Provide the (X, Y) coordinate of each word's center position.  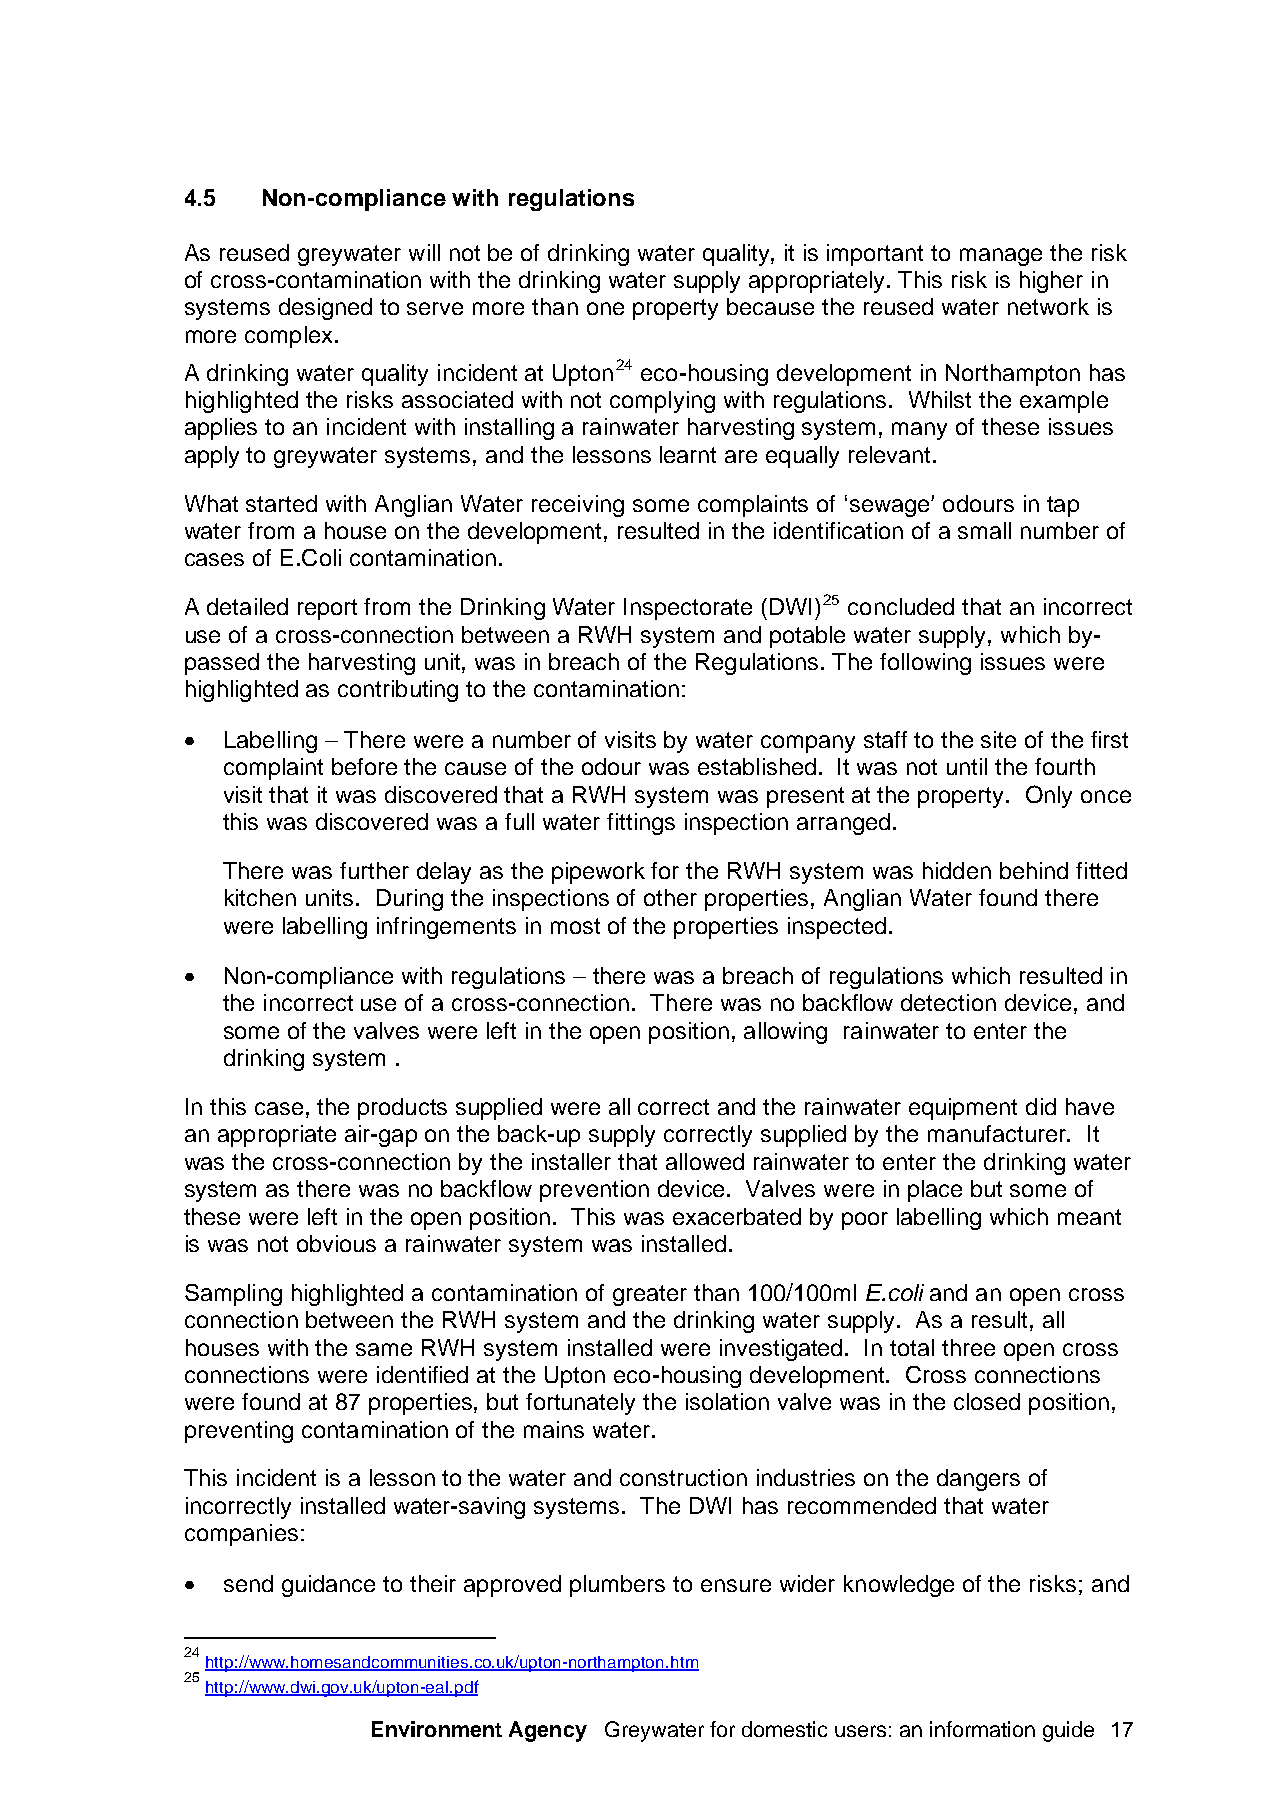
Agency (548, 1731)
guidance (328, 1586)
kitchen (260, 897)
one (605, 308)
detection (948, 1002)
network (1048, 306)
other (670, 897)
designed (325, 309)
